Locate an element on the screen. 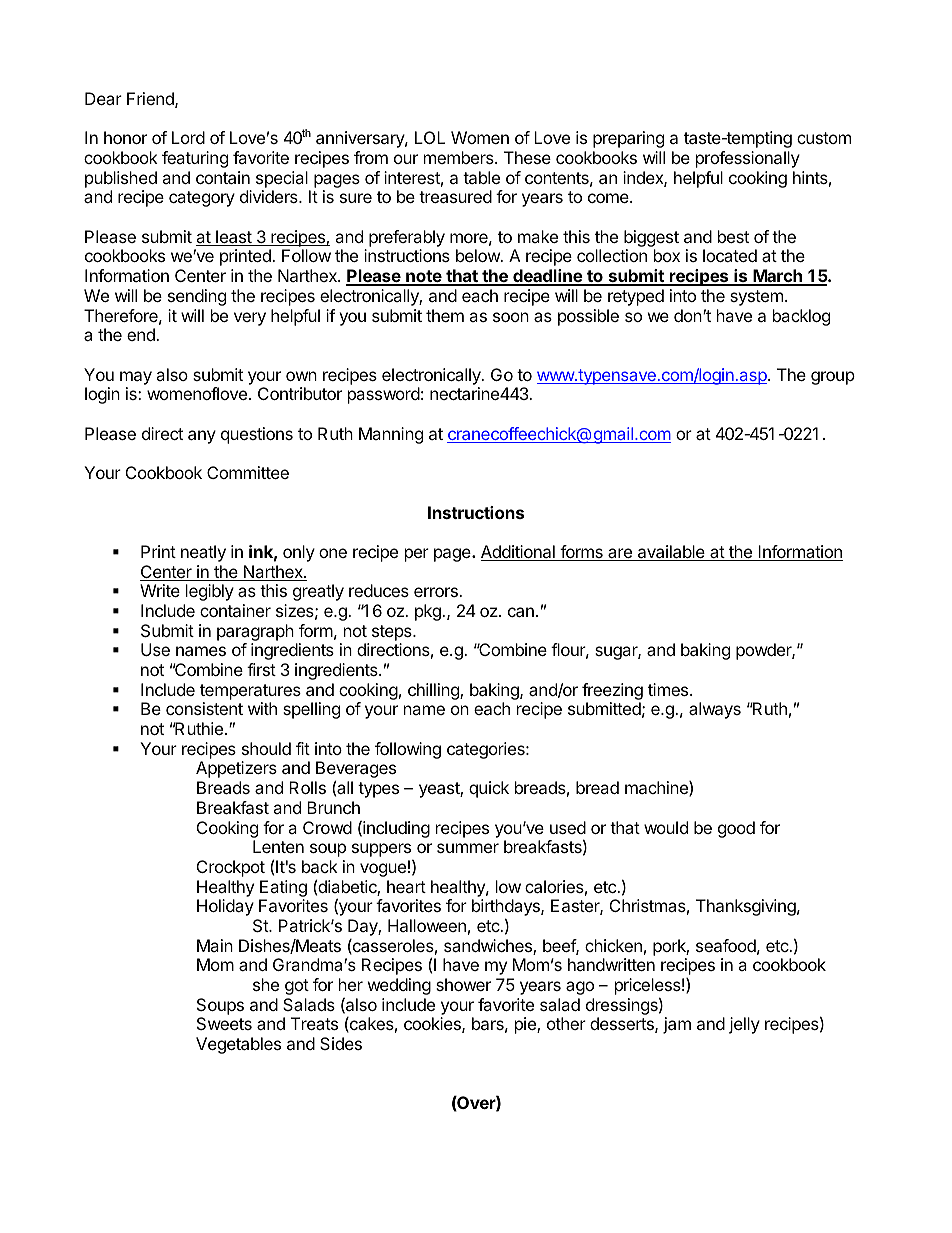 The width and height of the screenshot is (952, 1233). jelly is located at coordinates (744, 1025).
